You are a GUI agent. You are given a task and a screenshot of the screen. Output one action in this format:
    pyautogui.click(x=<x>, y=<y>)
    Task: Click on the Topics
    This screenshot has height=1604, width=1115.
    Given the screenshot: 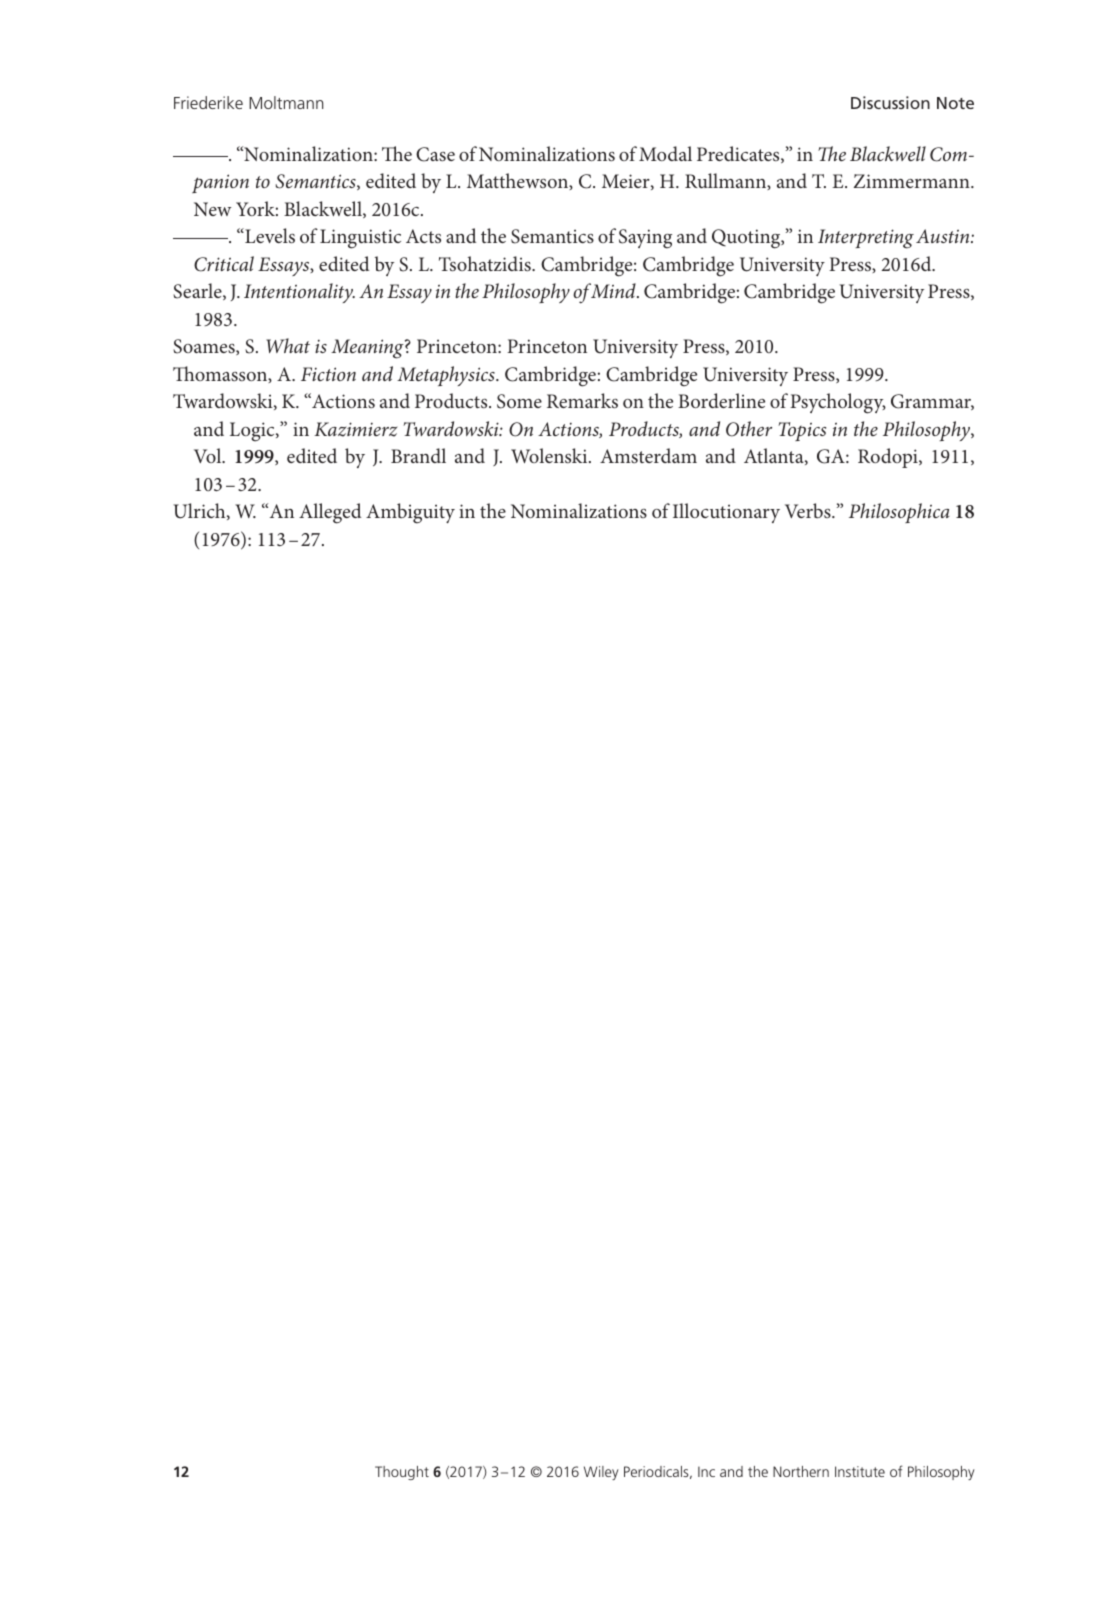 What is the action you would take?
    pyautogui.click(x=802, y=431)
